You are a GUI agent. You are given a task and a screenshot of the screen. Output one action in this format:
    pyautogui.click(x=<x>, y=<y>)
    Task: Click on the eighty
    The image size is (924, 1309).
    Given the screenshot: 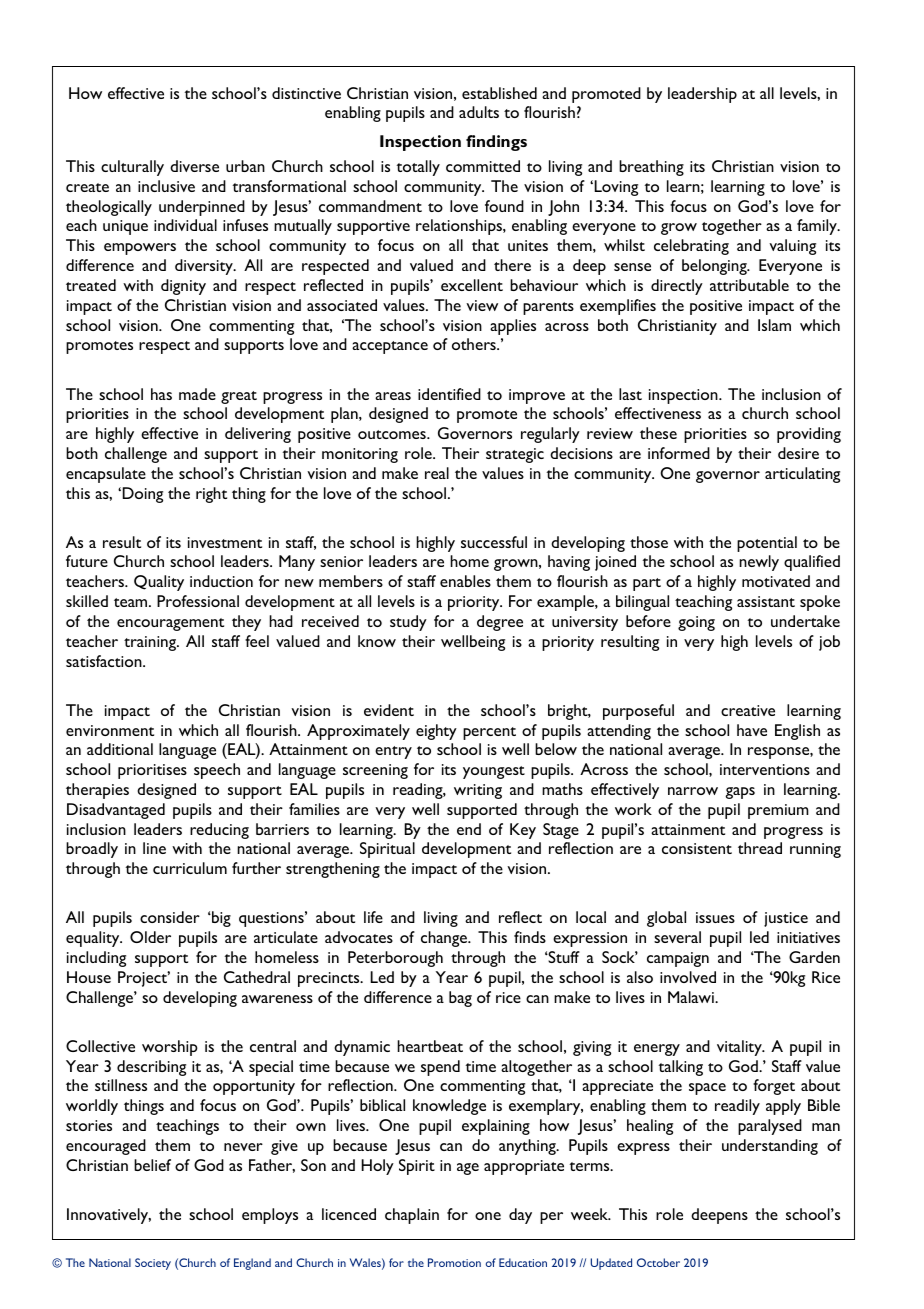 What is the action you would take?
    pyautogui.click(x=436, y=732)
